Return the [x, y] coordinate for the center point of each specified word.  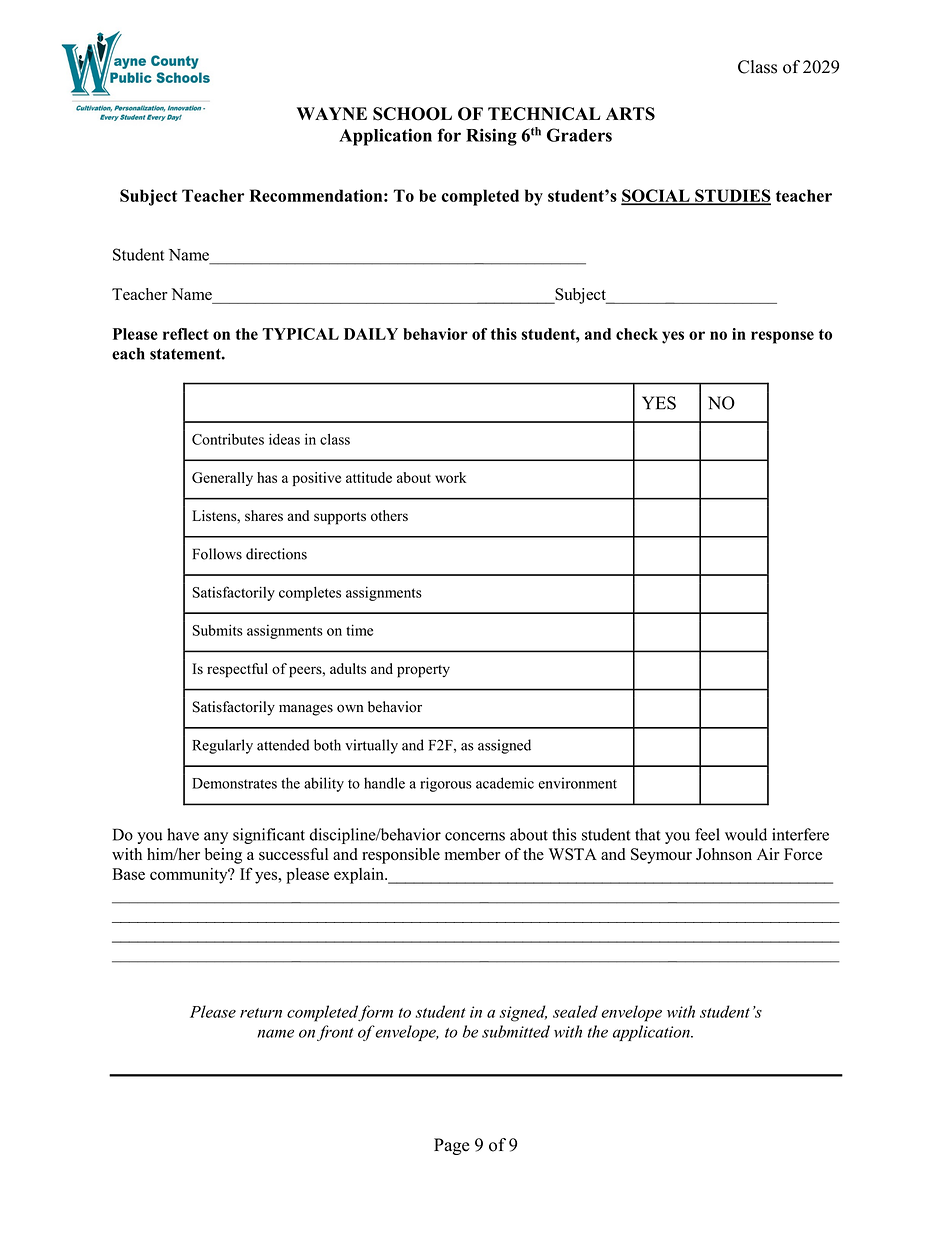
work [450, 477]
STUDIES [732, 196]
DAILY [371, 334]
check [637, 334]
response [782, 337]
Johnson [724, 854]
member [473, 854]
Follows [217, 554]
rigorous [446, 784]
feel [707, 834]
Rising [491, 137]
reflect [186, 334]
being [223, 856]
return [261, 1013]
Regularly [222, 746]
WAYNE [332, 113]
